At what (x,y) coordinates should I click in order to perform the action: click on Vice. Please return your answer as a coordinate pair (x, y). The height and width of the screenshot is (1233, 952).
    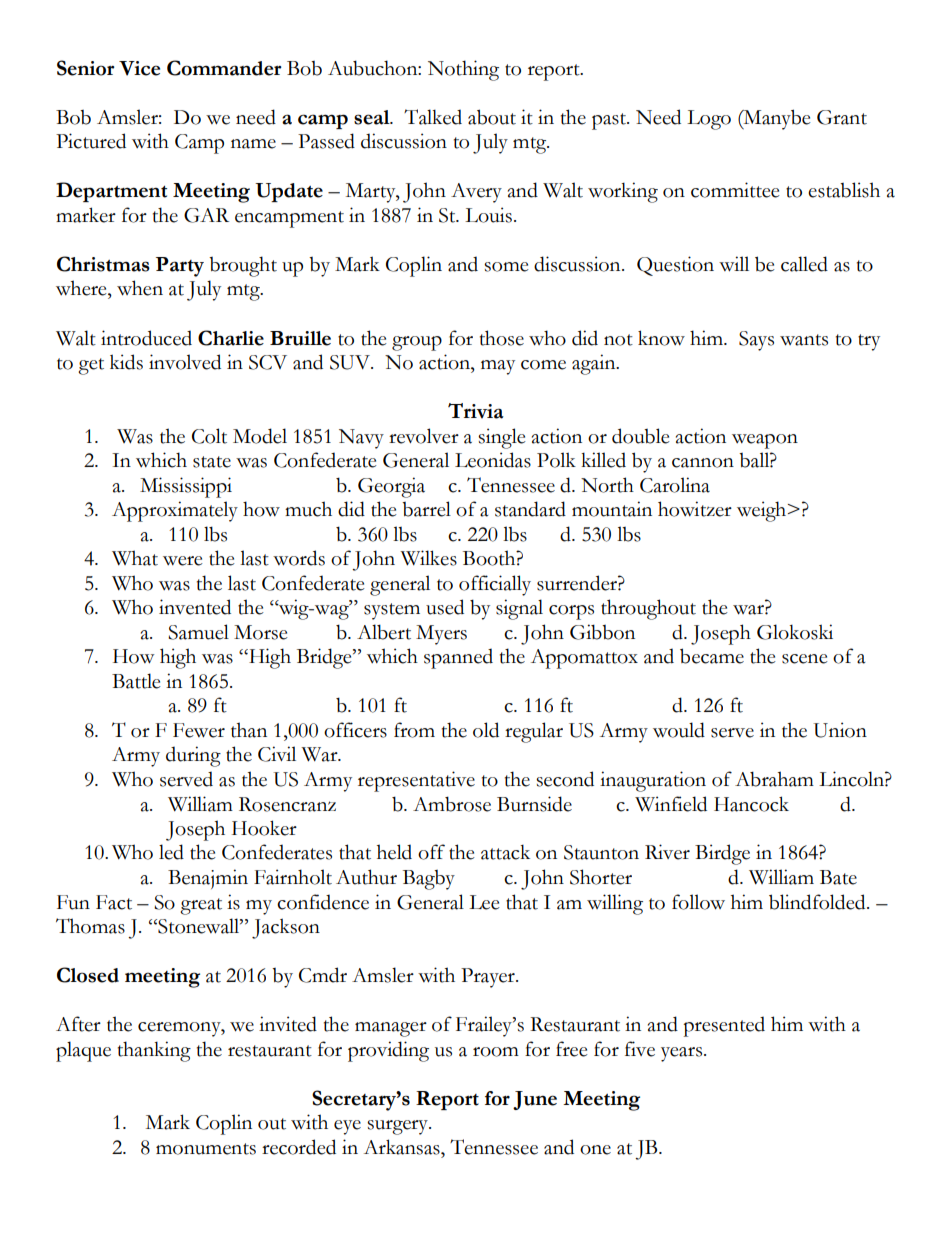
    Looking at the image, I should click on (139, 68).
